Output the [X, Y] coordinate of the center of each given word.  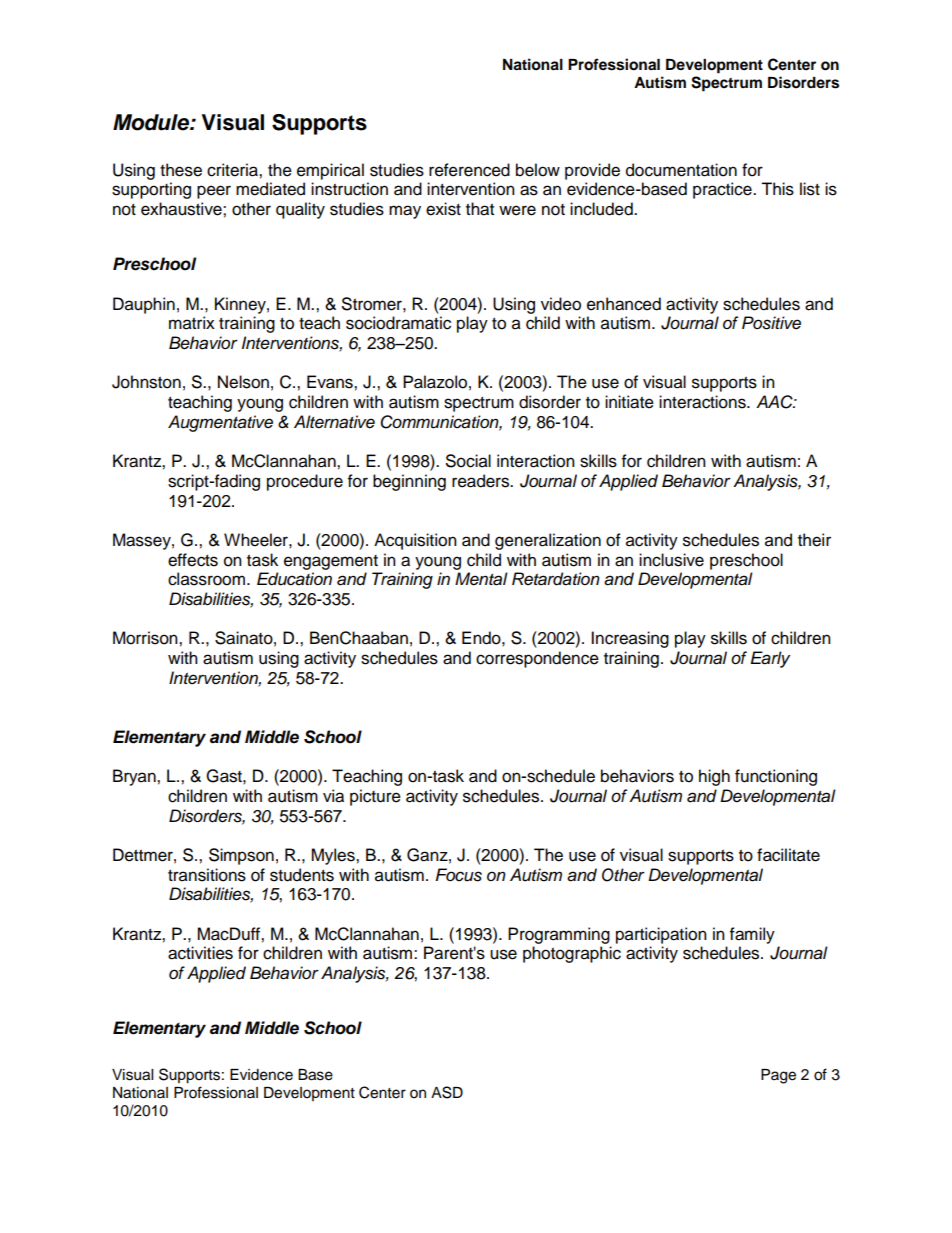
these [181, 170]
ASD [447, 1092]
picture [375, 797]
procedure [305, 482]
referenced [469, 170]
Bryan [135, 777]
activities [200, 953]
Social [468, 461]
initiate [629, 402]
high [714, 777]
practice [723, 190]
